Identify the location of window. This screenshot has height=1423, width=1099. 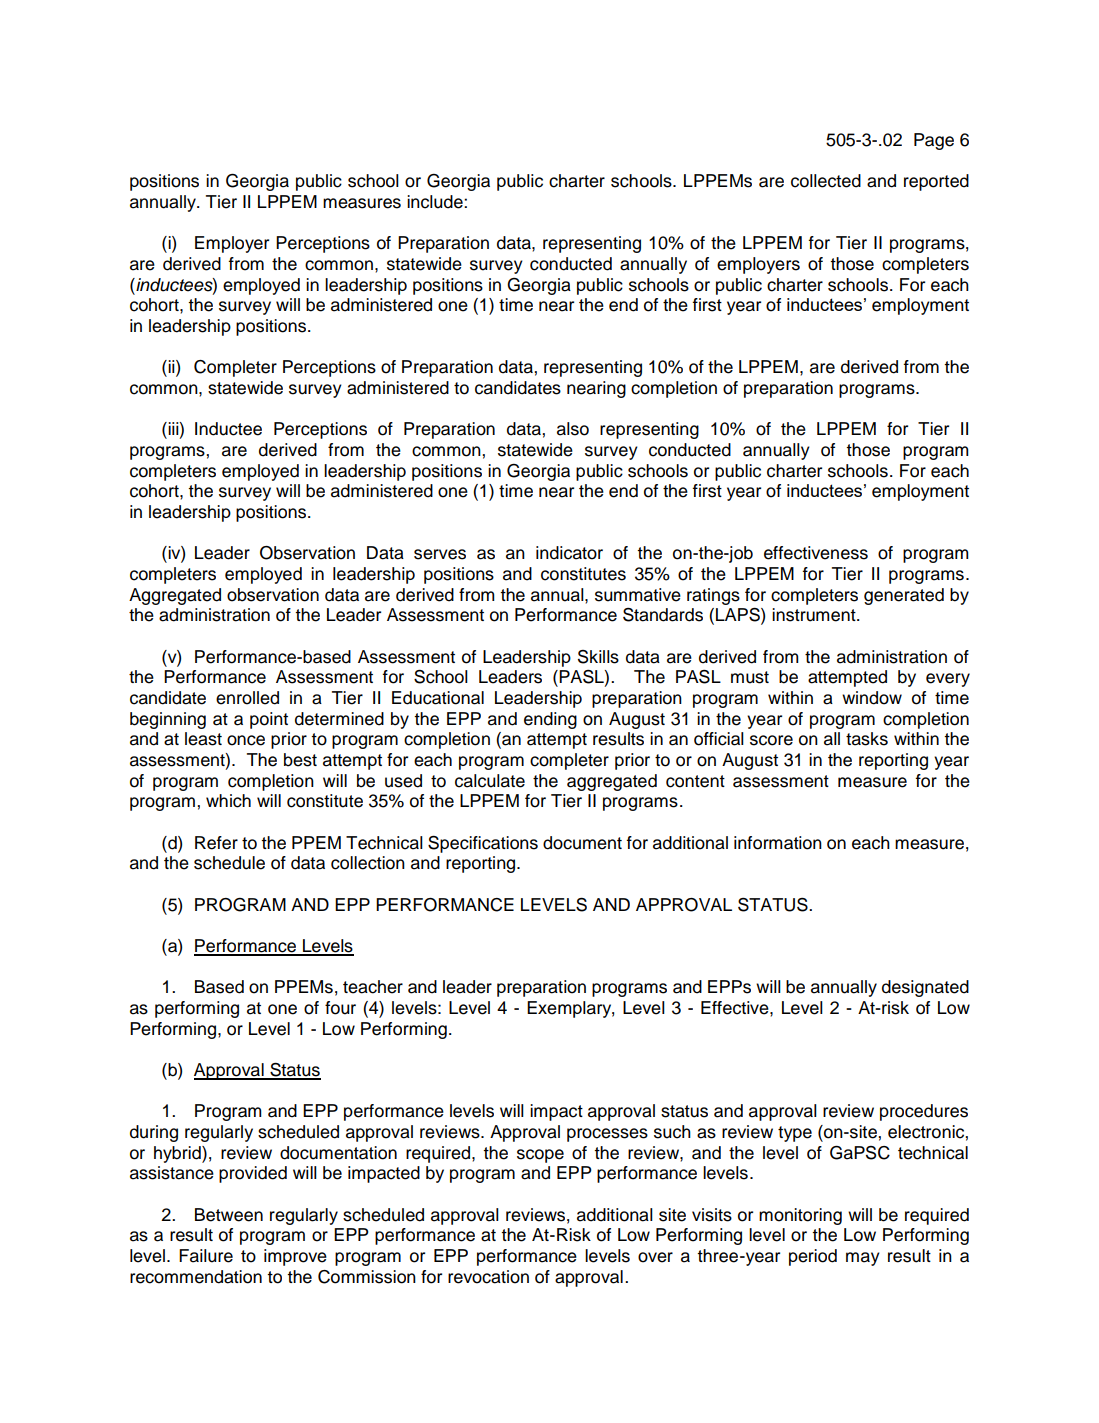
(872, 698).
